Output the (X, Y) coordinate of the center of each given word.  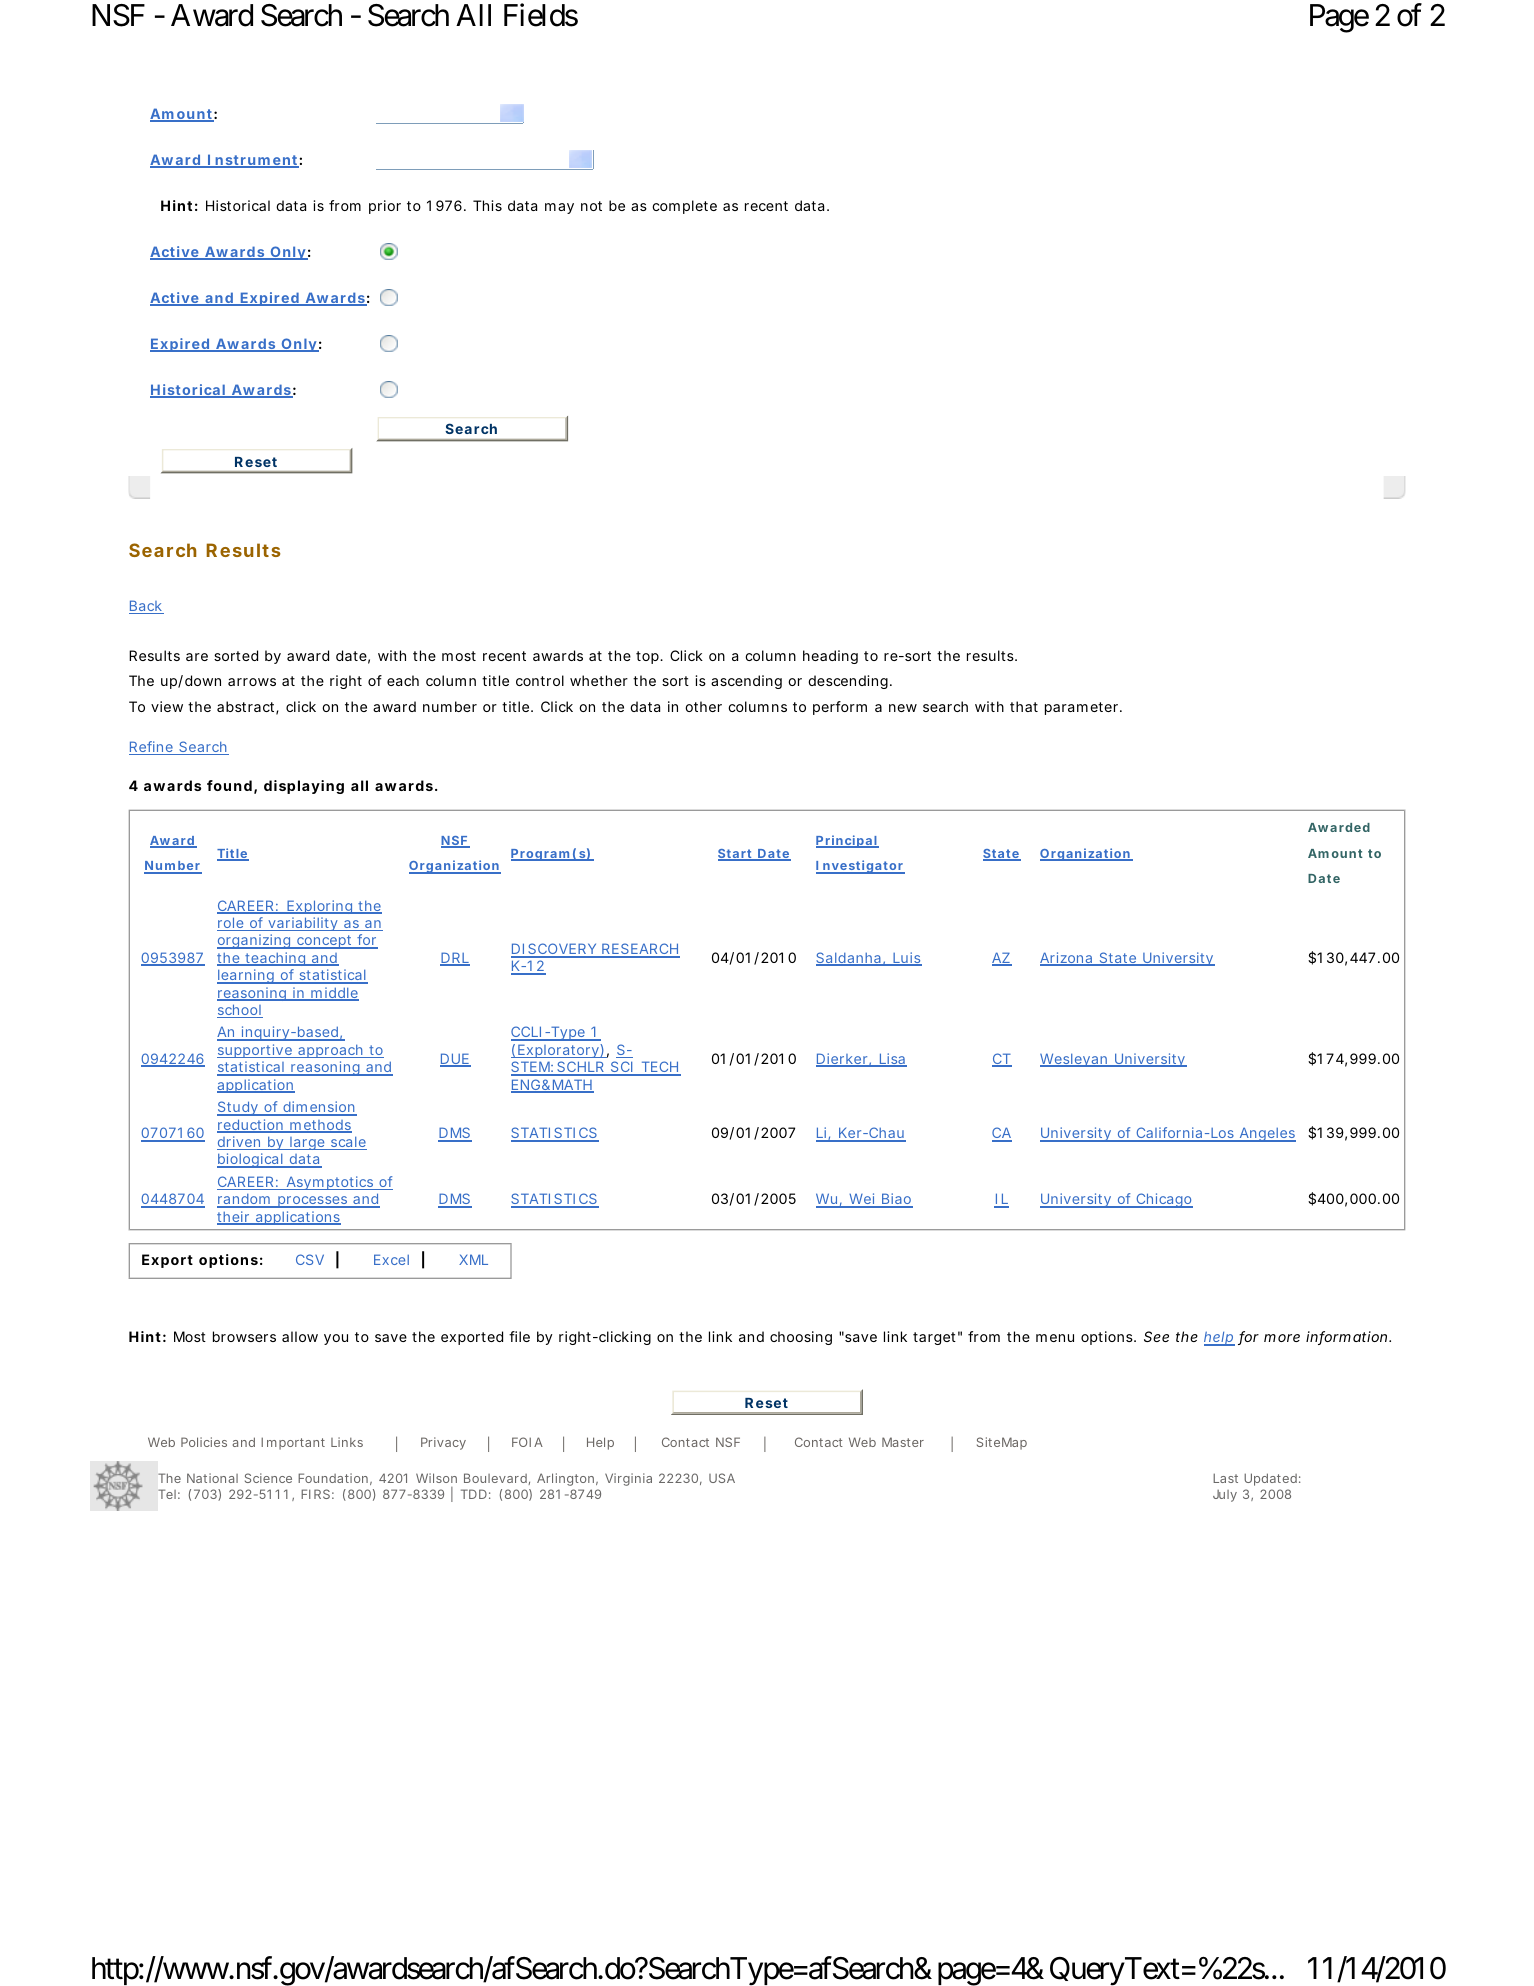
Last (1225, 1478)
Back (146, 607)
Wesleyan (1075, 1060)
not (591, 206)
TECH (659, 1068)
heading (830, 657)
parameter (1083, 708)
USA (722, 1478)
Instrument (252, 161)
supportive (255, 1051)
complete (684, 207)
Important (293, 1443)
